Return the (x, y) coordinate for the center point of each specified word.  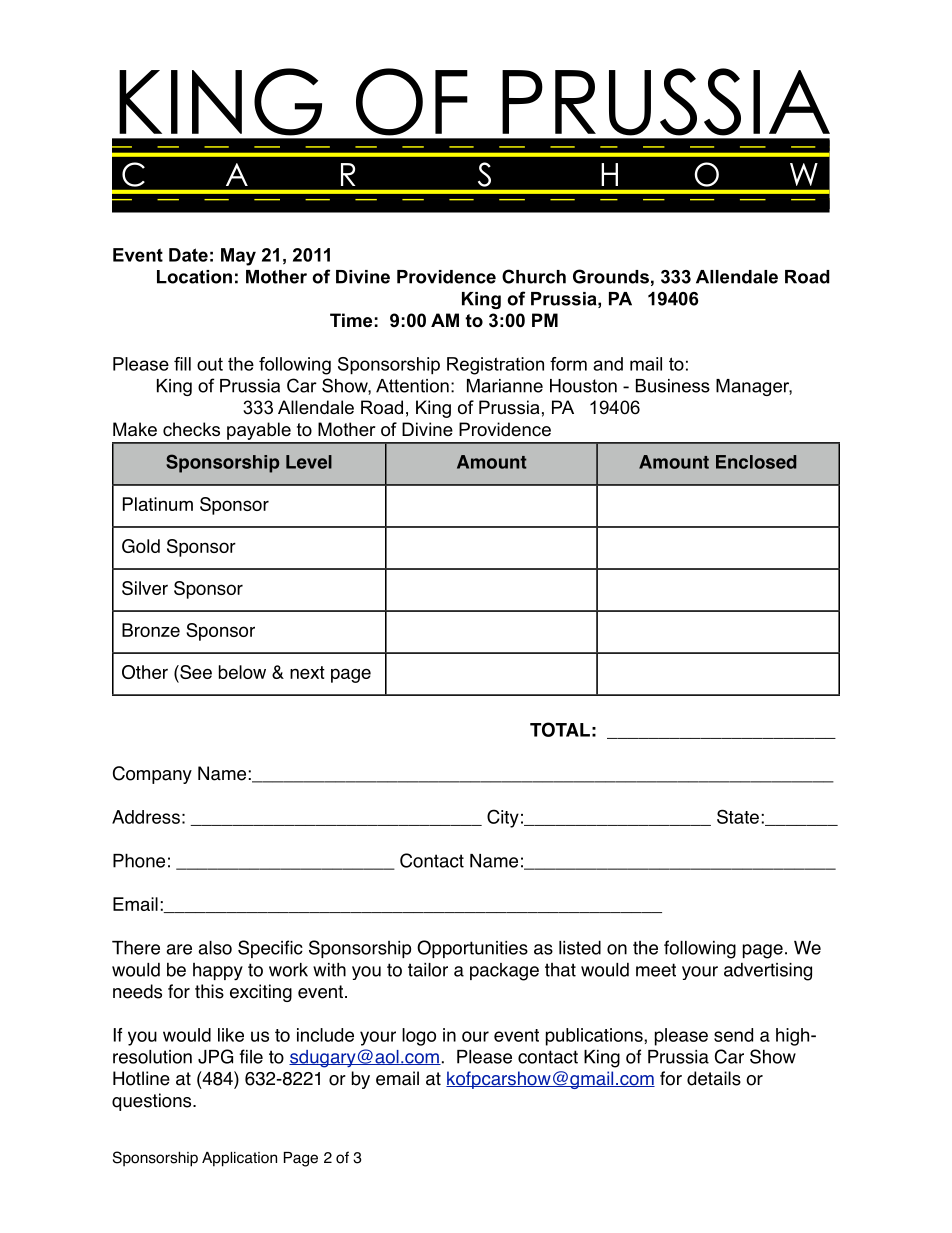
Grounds (611, 276)
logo (419, 1037)
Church (534, 276)
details (714, 1078)
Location (194, 277)
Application (239, 1159)
